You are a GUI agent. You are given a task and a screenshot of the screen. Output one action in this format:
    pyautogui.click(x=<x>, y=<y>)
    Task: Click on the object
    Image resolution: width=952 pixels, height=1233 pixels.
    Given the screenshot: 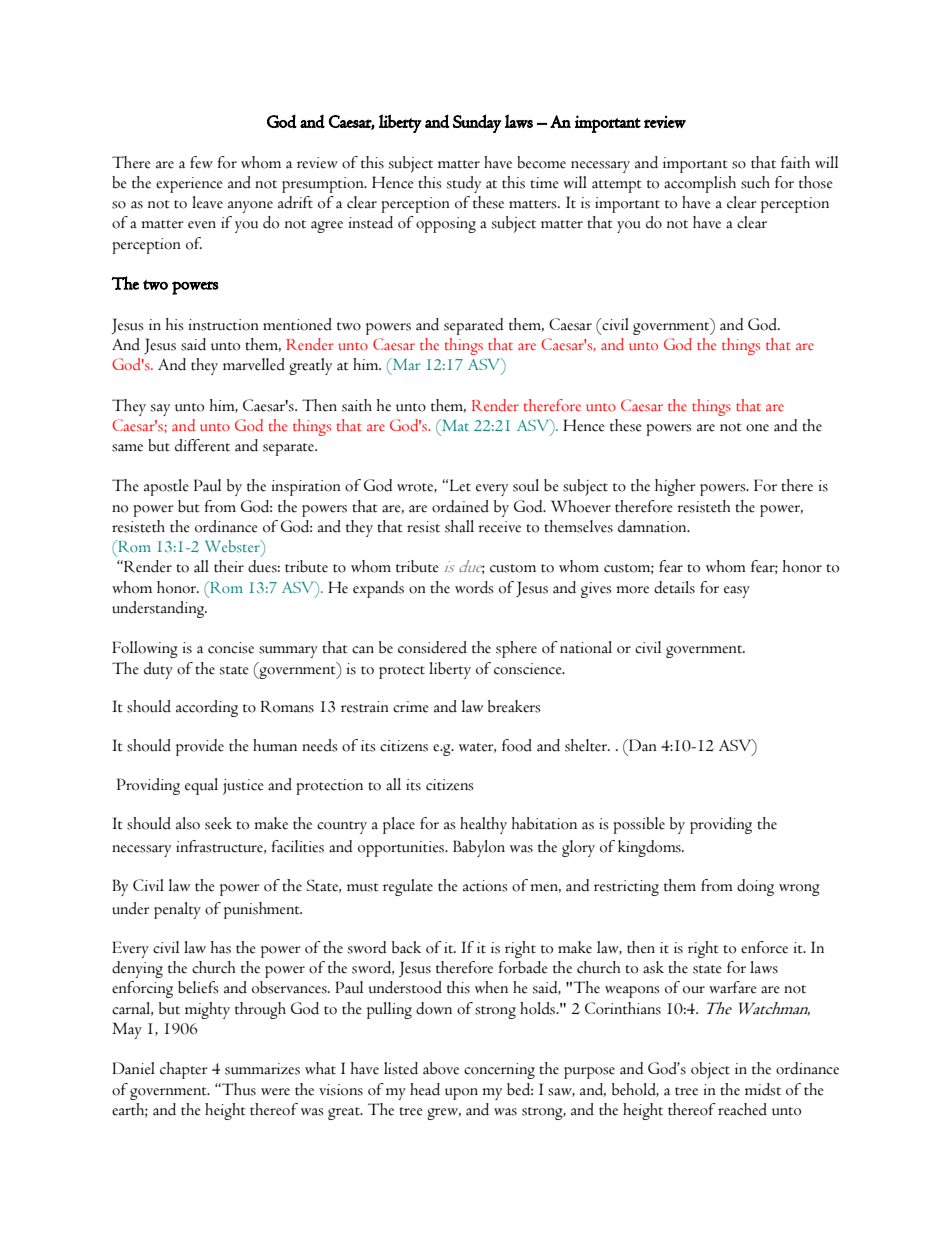 What is the action you would take?
    pyautogui.click(x=710, y=1070)
